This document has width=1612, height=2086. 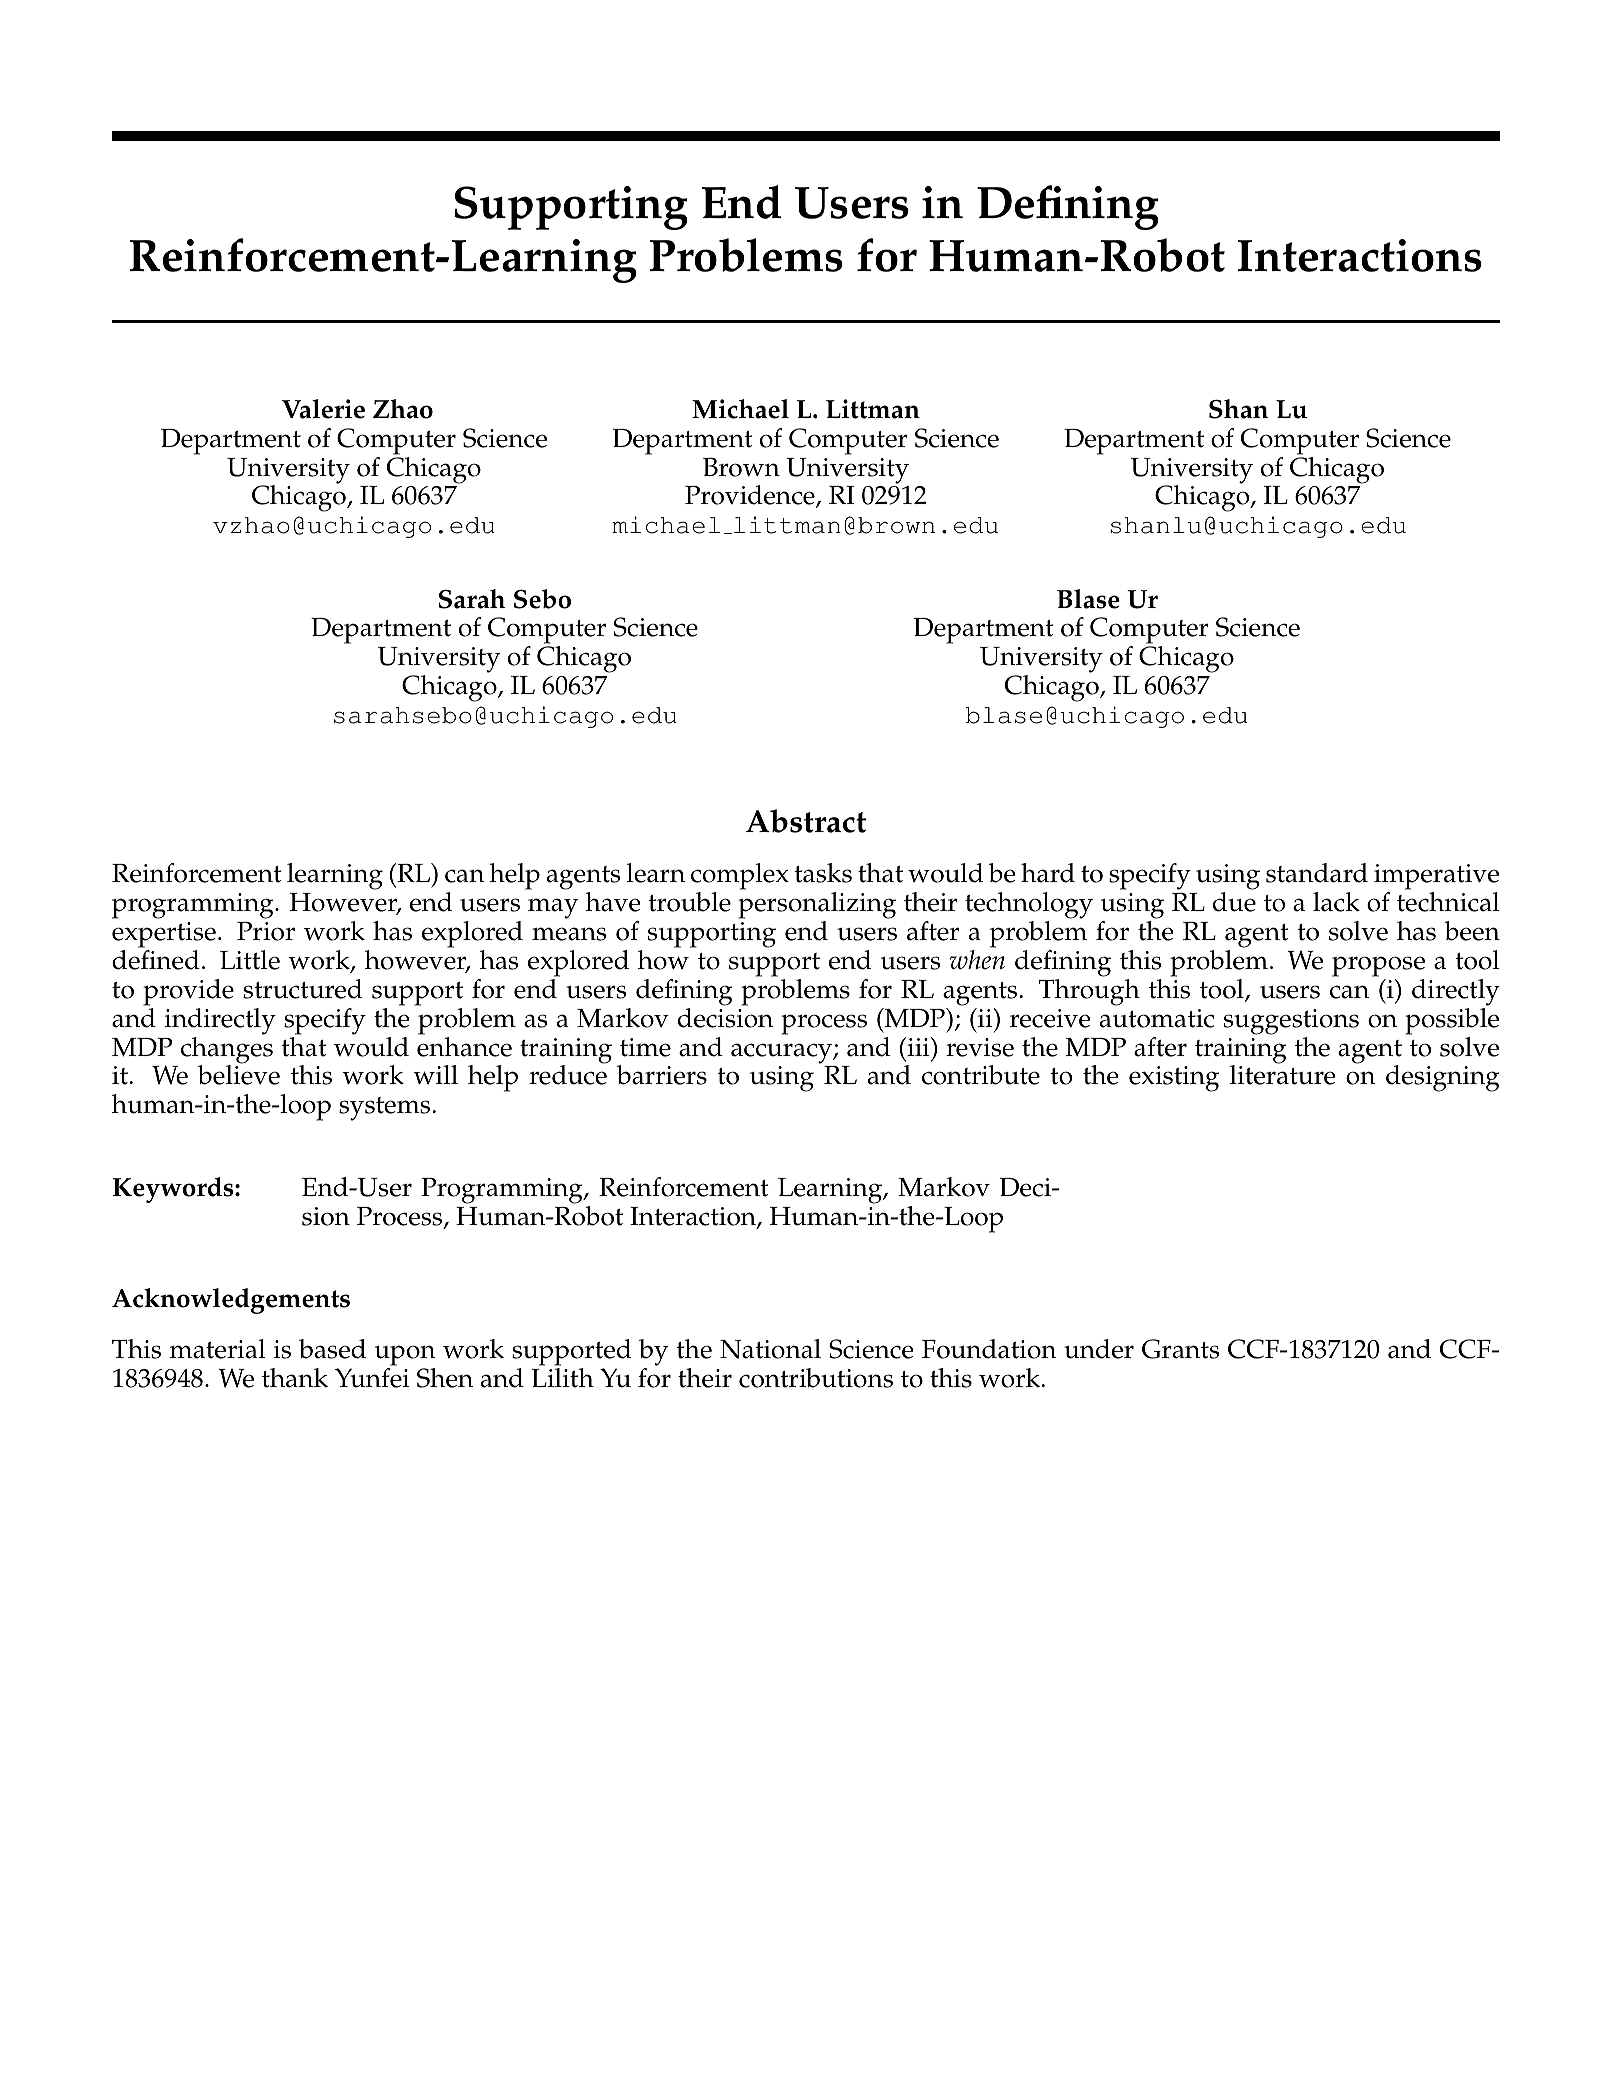 I want to click on Abstract, so click(x=806, y=821).
